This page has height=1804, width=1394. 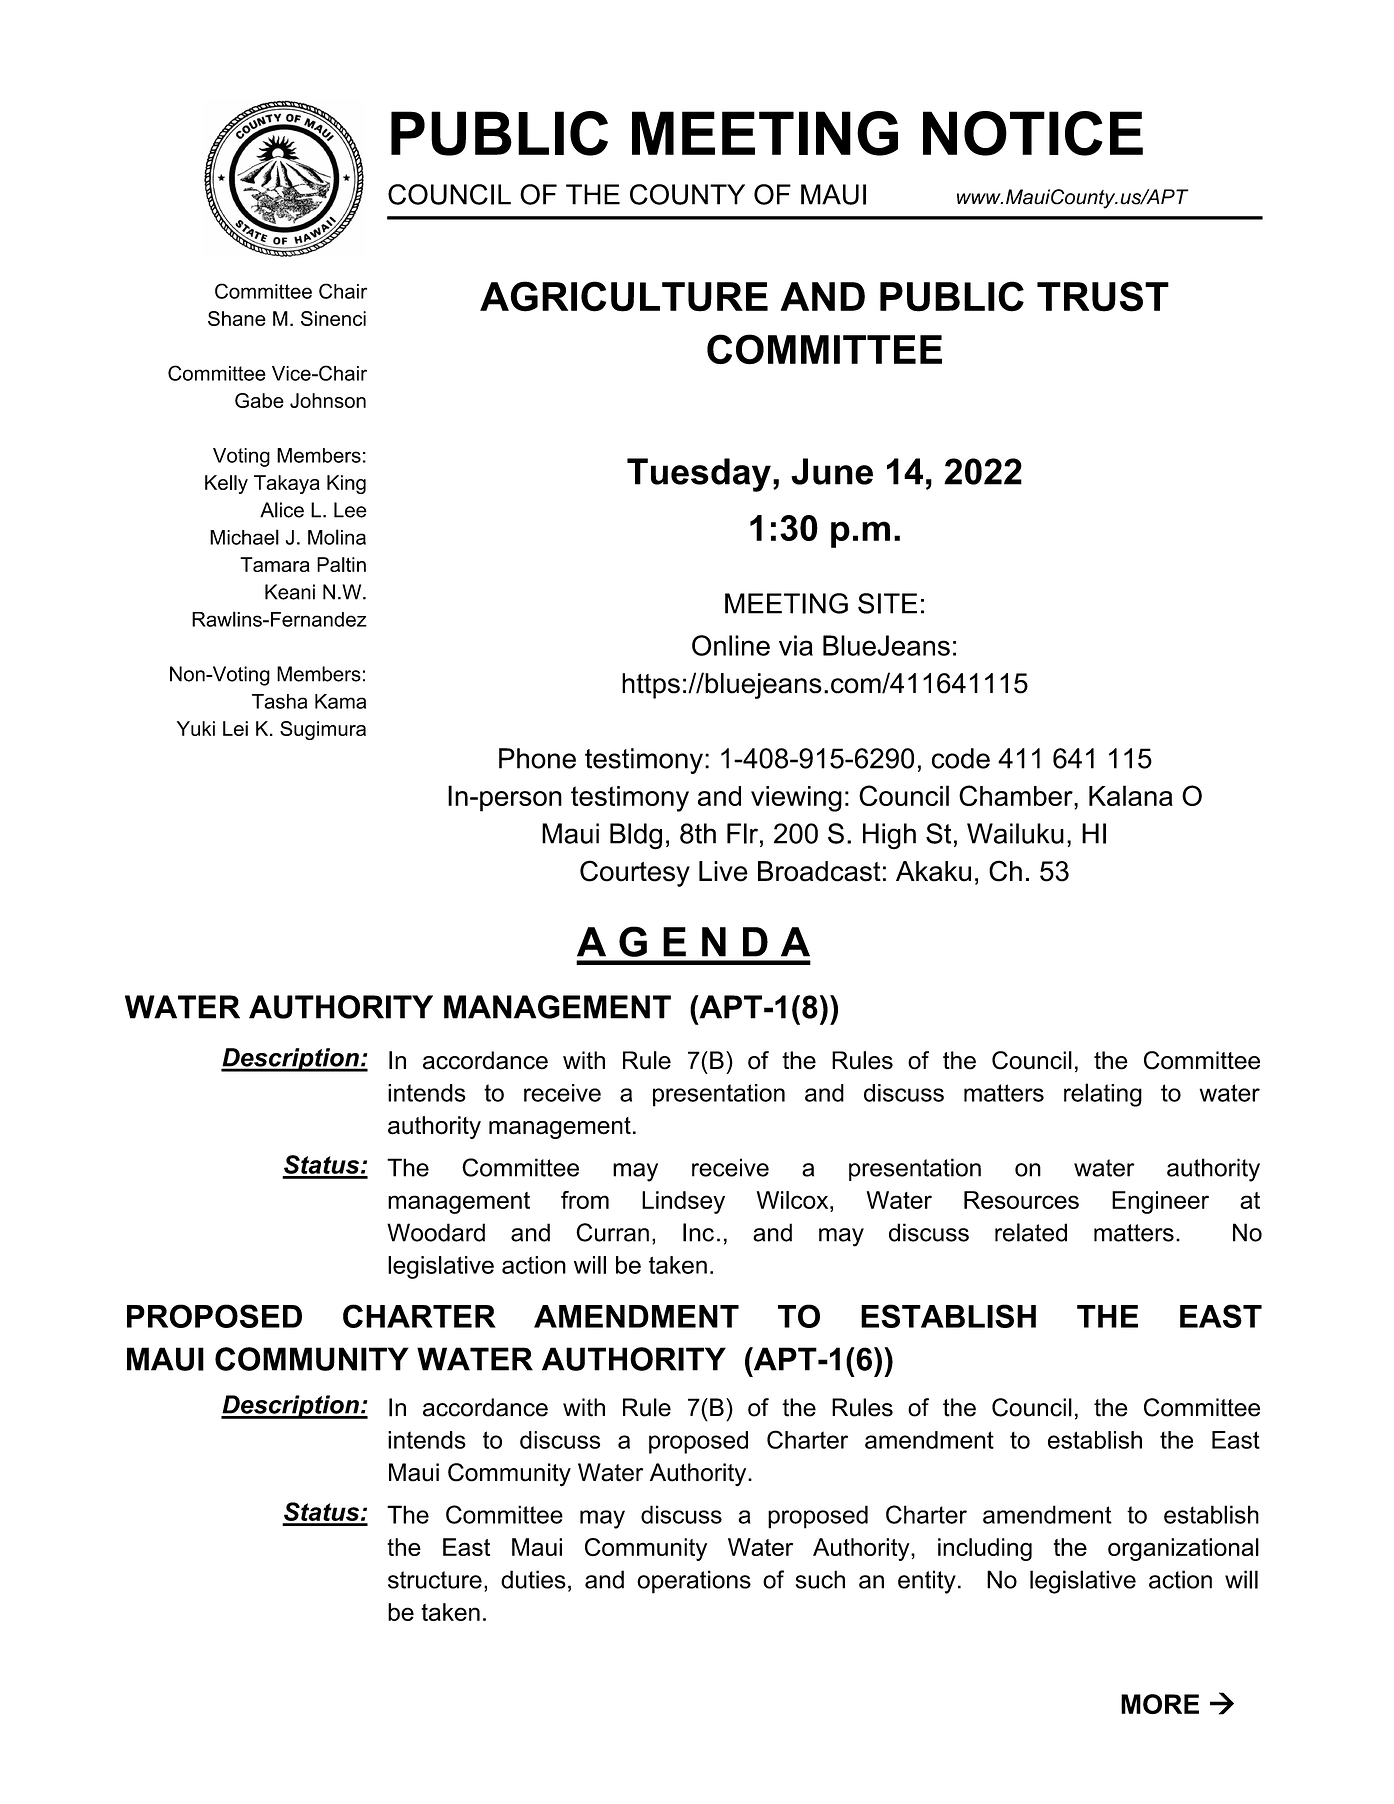 What do you see at coordinates (1033, 133) in the page?
I see `NOTICE` at bounding box center [1033, 133].
